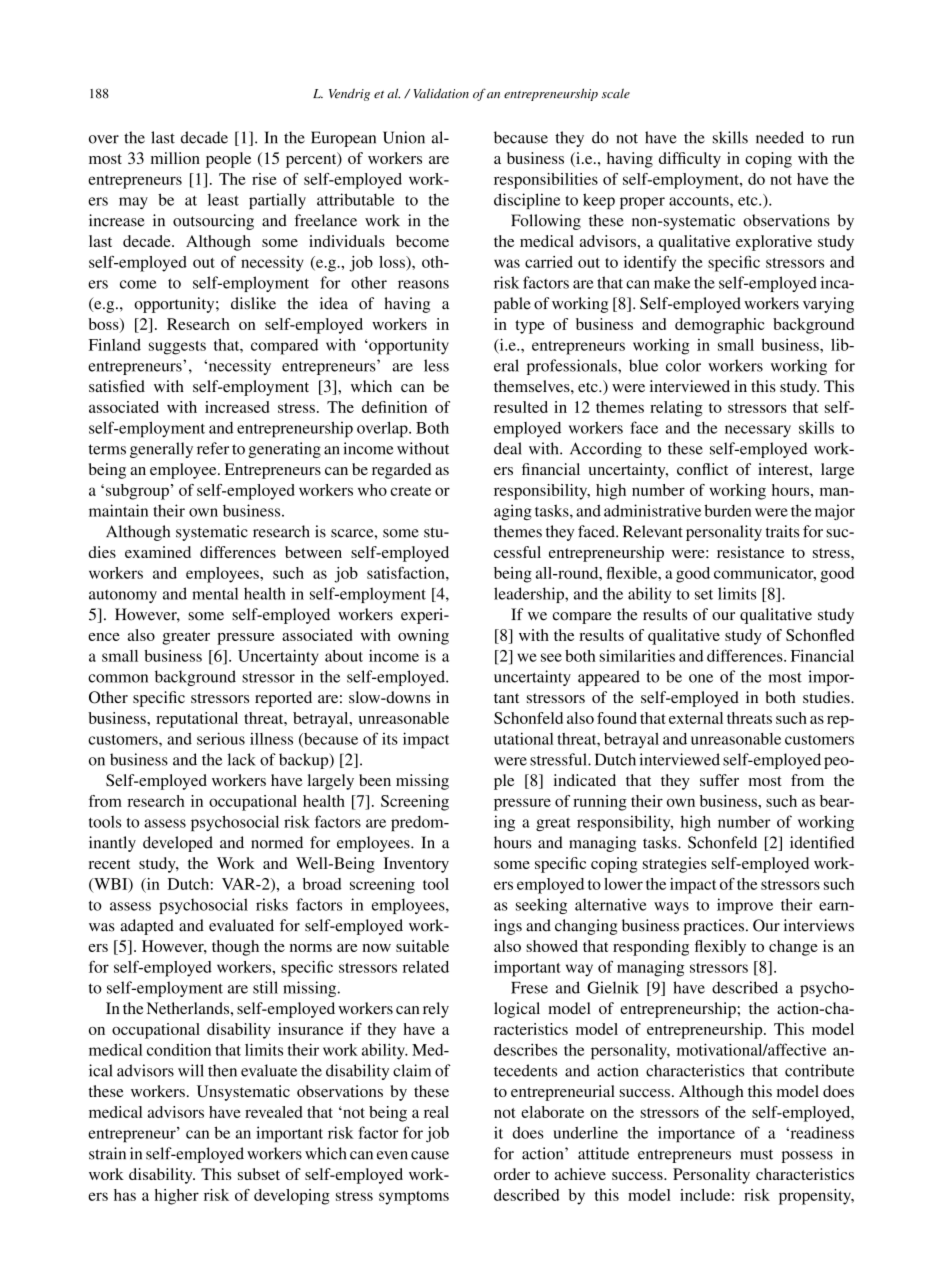 This page has height=1288, width=943. I want to click on needed, so click(780, 137).
